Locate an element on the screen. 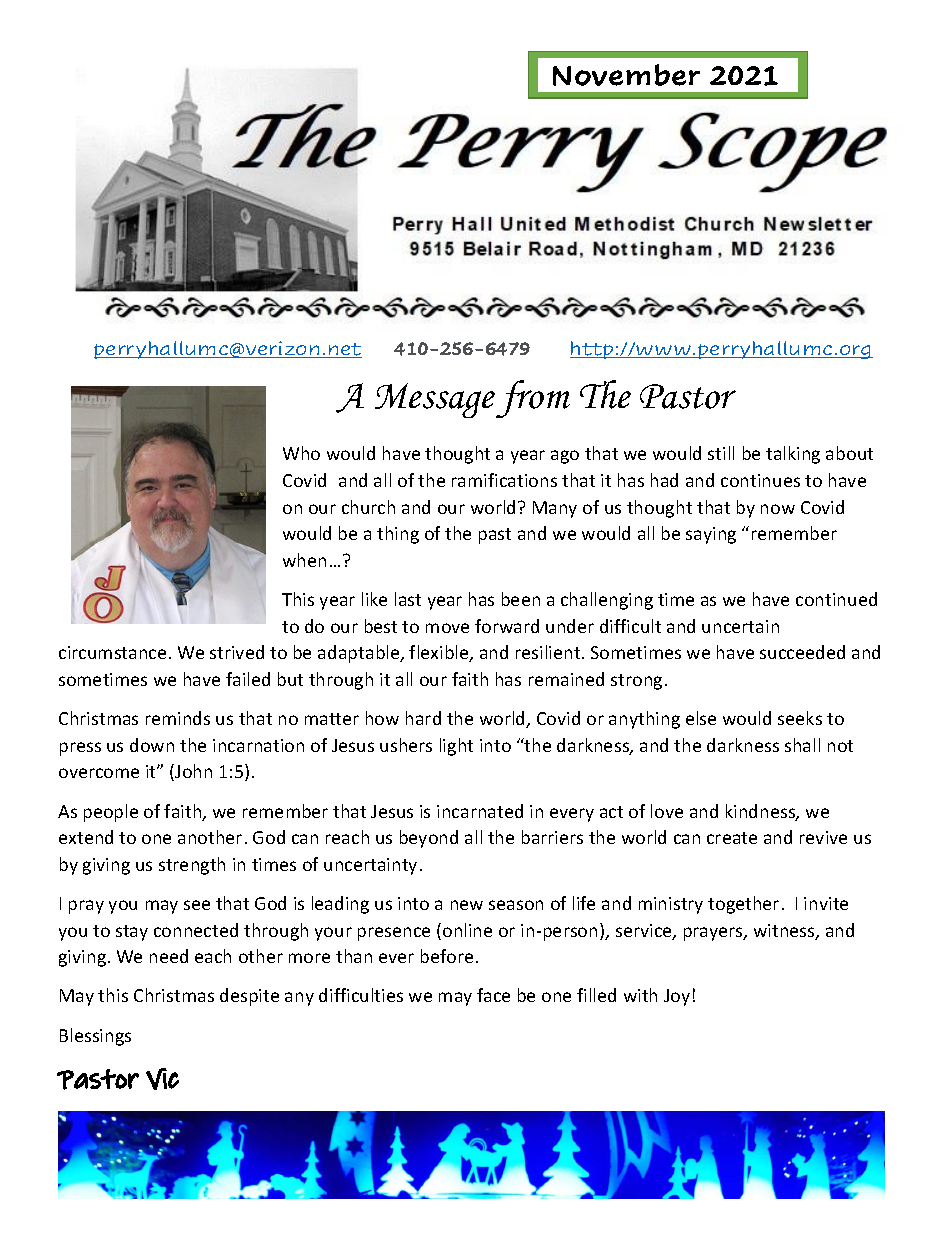 The image size is (952, 1233). when is located at coordinates (304, 560).
